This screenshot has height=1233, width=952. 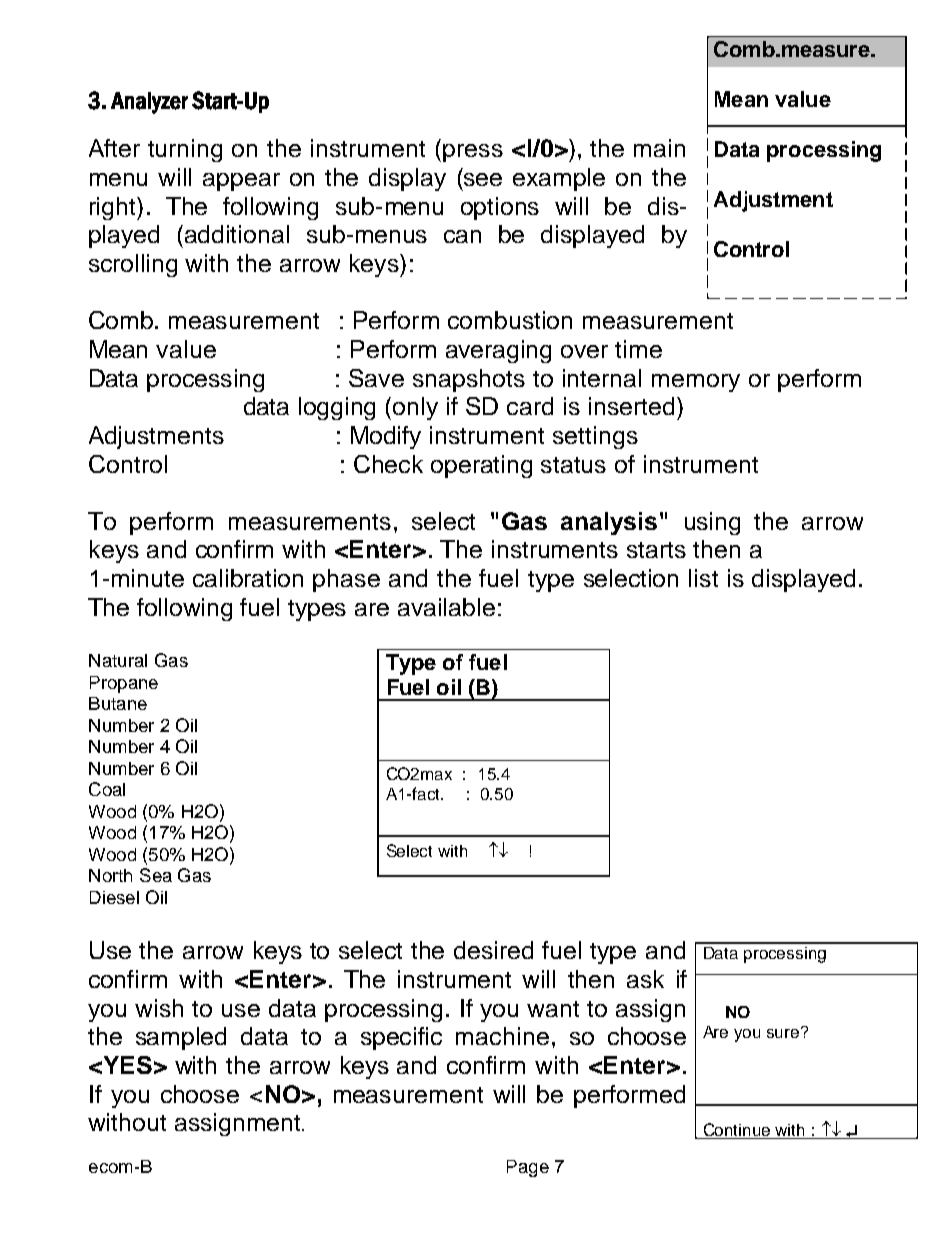 What do you see at coordinates (645, 979) in the screenshot?
I see `ask` at bounding box center [645, 979].
